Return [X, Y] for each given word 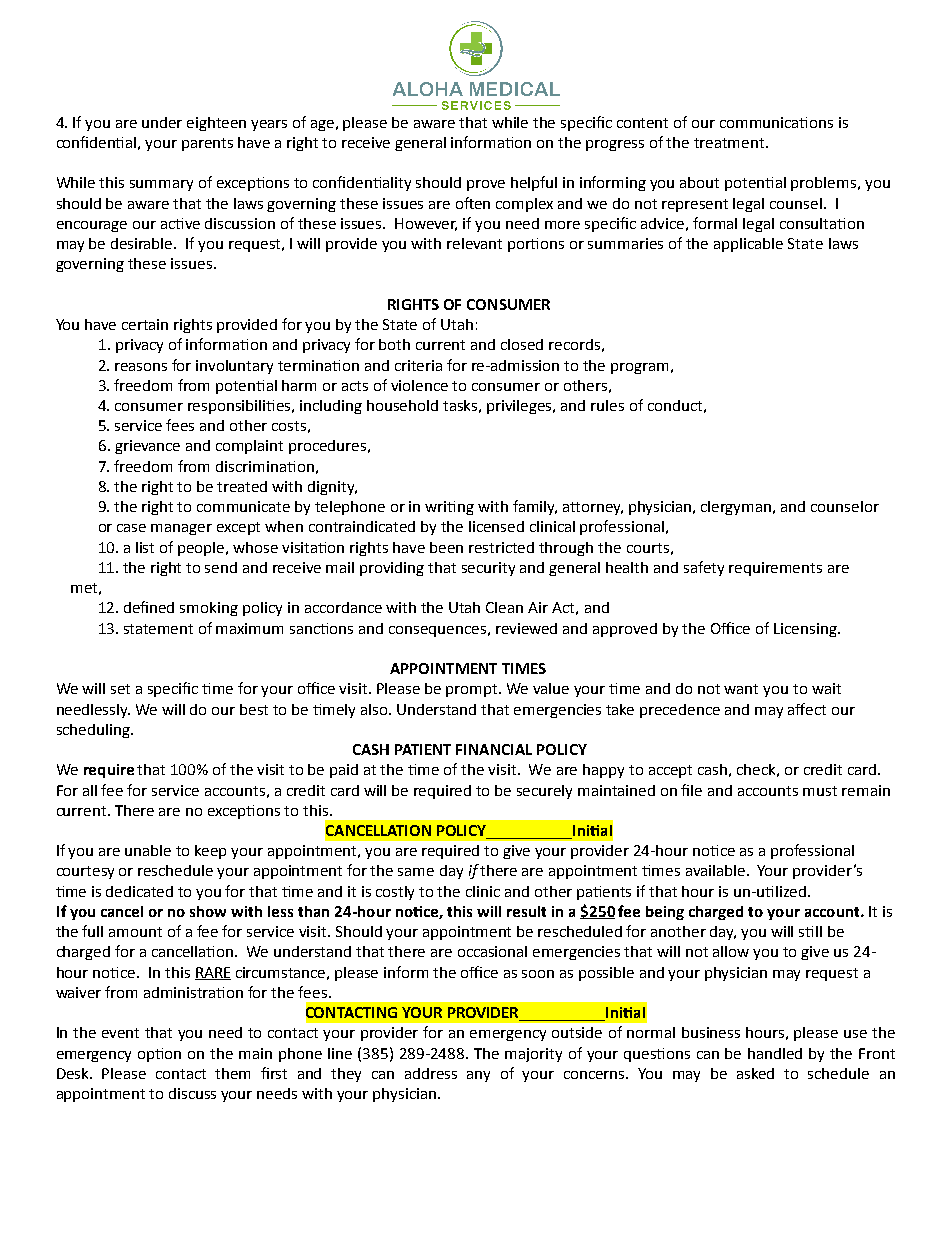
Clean [504, 607]
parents [207, 144]
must [820, 791]
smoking [209, 609]
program [639, 368]
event [120, 1033]
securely [544, 792]
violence [419, 385]
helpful [534, 183]
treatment [730, 143]
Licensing [806, 630]
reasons [141, 367]
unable [148, 850]
